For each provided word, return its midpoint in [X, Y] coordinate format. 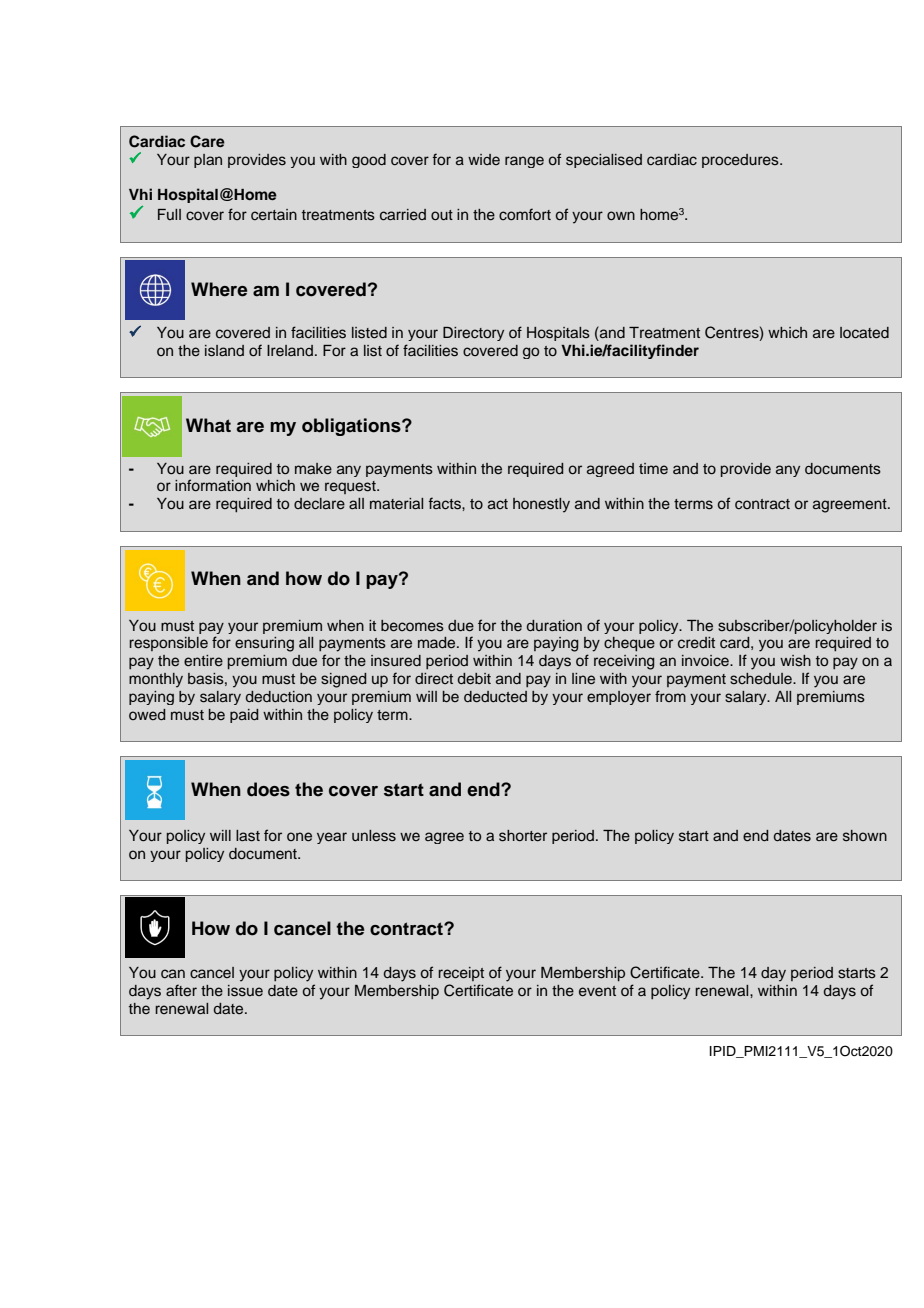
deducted [495, 697]
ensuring [264, 644]
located [864, 333]
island [224, 351]
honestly [541, 505]
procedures [741, 161]
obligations [352, 427]
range [524, 162]
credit [696, 643]
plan [208, 161]
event [597, 991]
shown [865, 836]
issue [245, 991]
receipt [461, 974]
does [268, 789]
